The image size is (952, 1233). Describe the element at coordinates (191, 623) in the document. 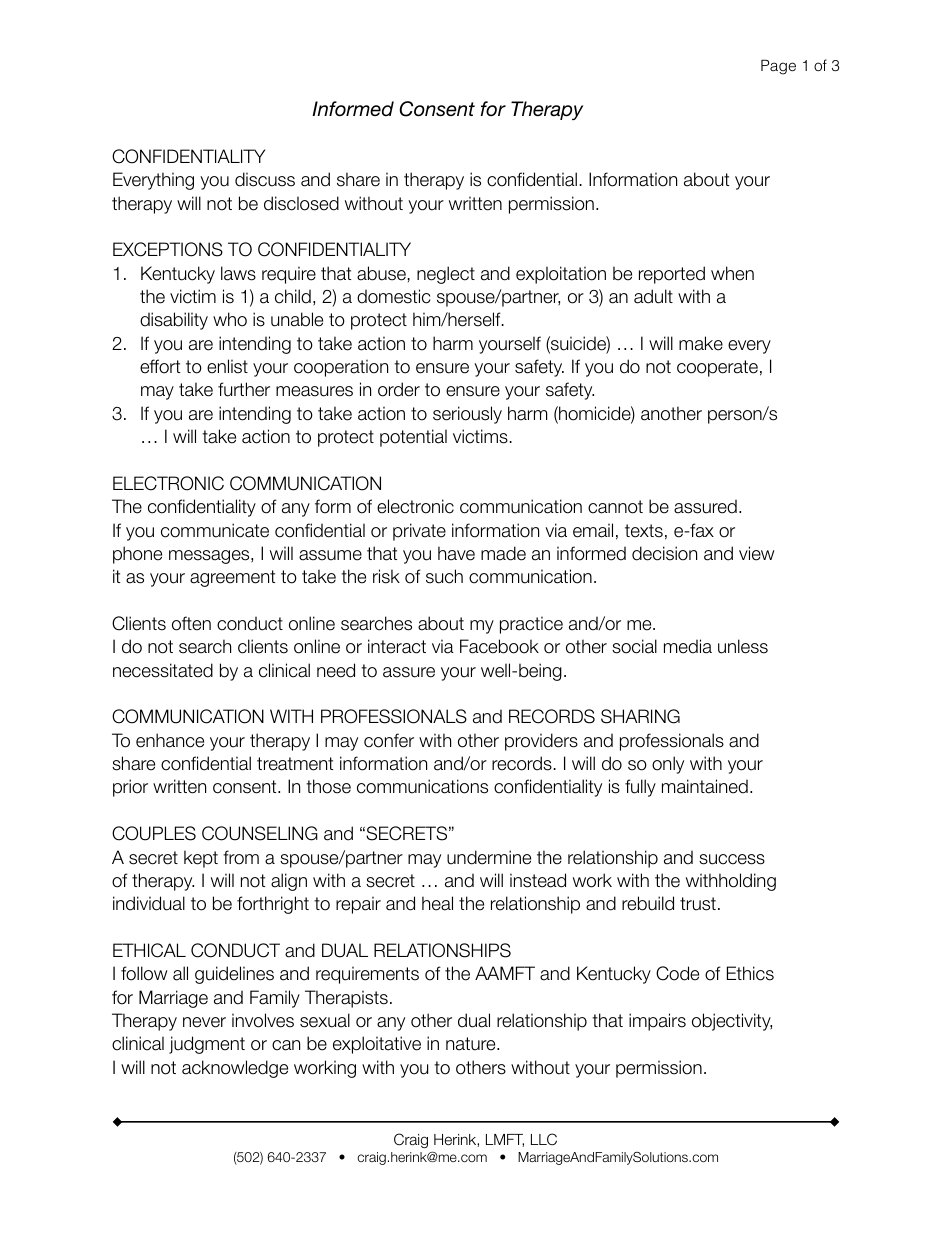

I see `often` at that location.
